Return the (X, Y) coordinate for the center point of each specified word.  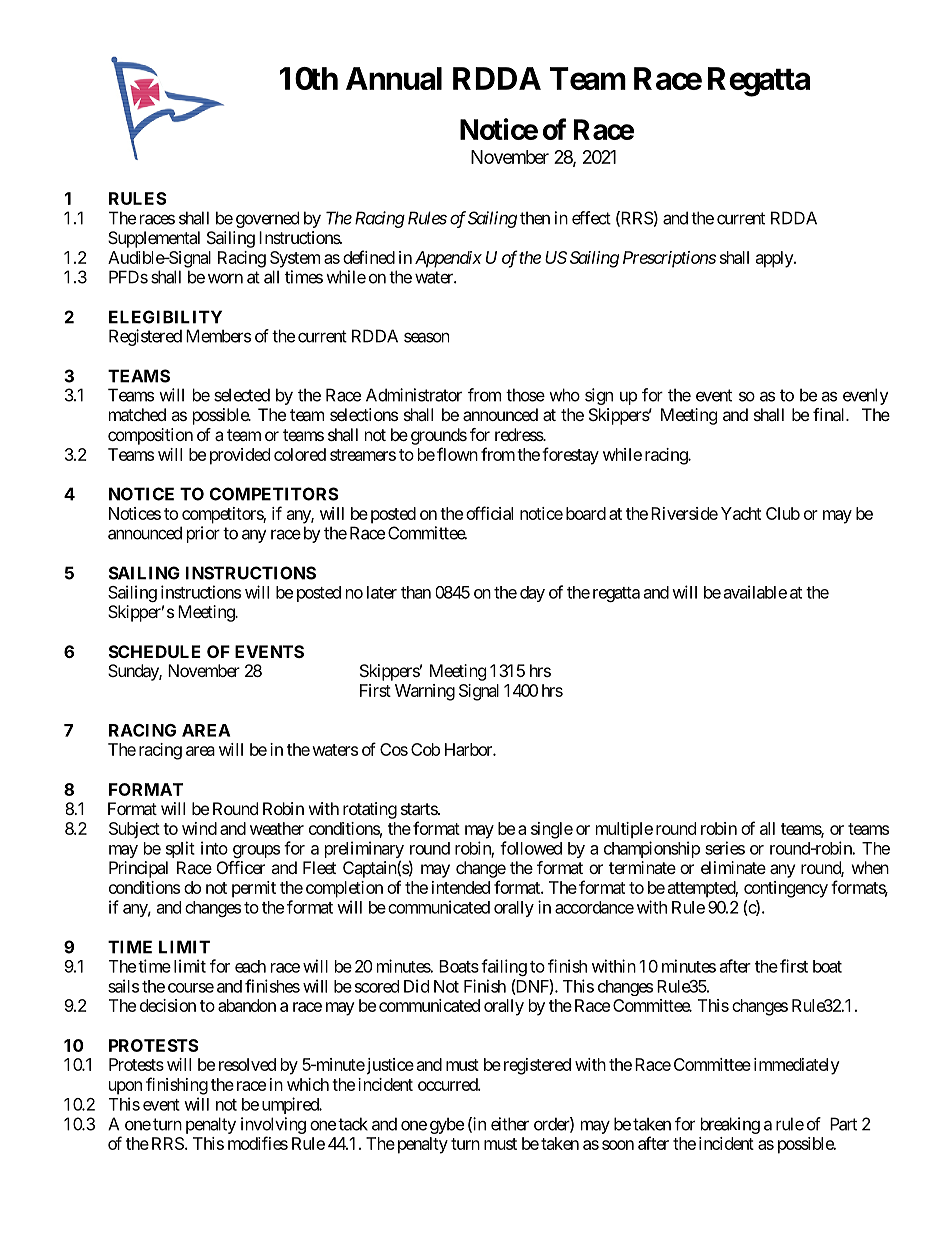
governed (267, 219)
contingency (786, 889)
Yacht (741, 513)
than (416, 592)
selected (242, 395)
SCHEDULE (155, 651)
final (830, 414)
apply (775, 259)
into (214, 848)
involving (273, 1125)
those (525, 395)
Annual (394, 78)
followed (531, 848)
